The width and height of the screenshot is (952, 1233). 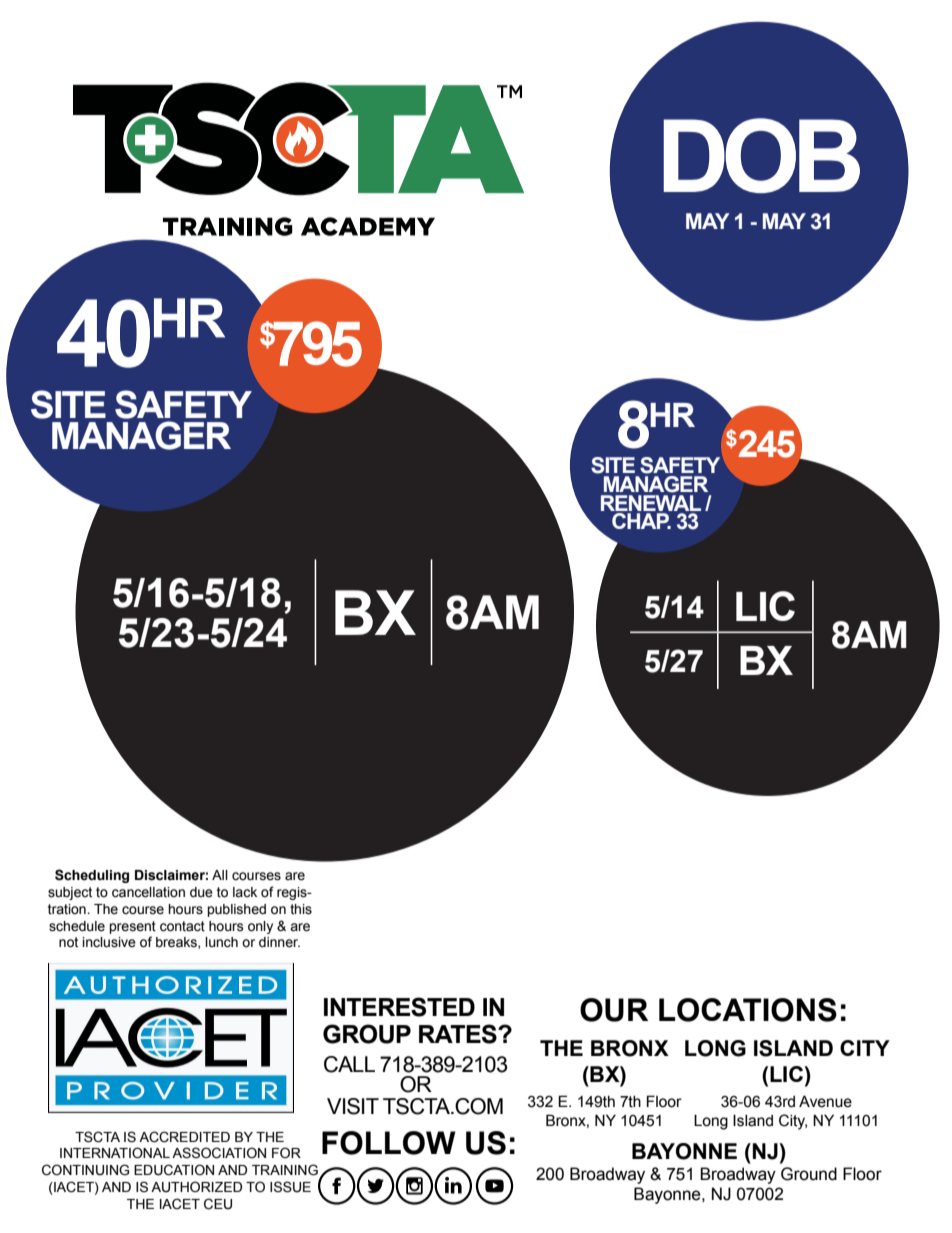 I want to click on EDUCATION, so click(x=174, y=1170).
